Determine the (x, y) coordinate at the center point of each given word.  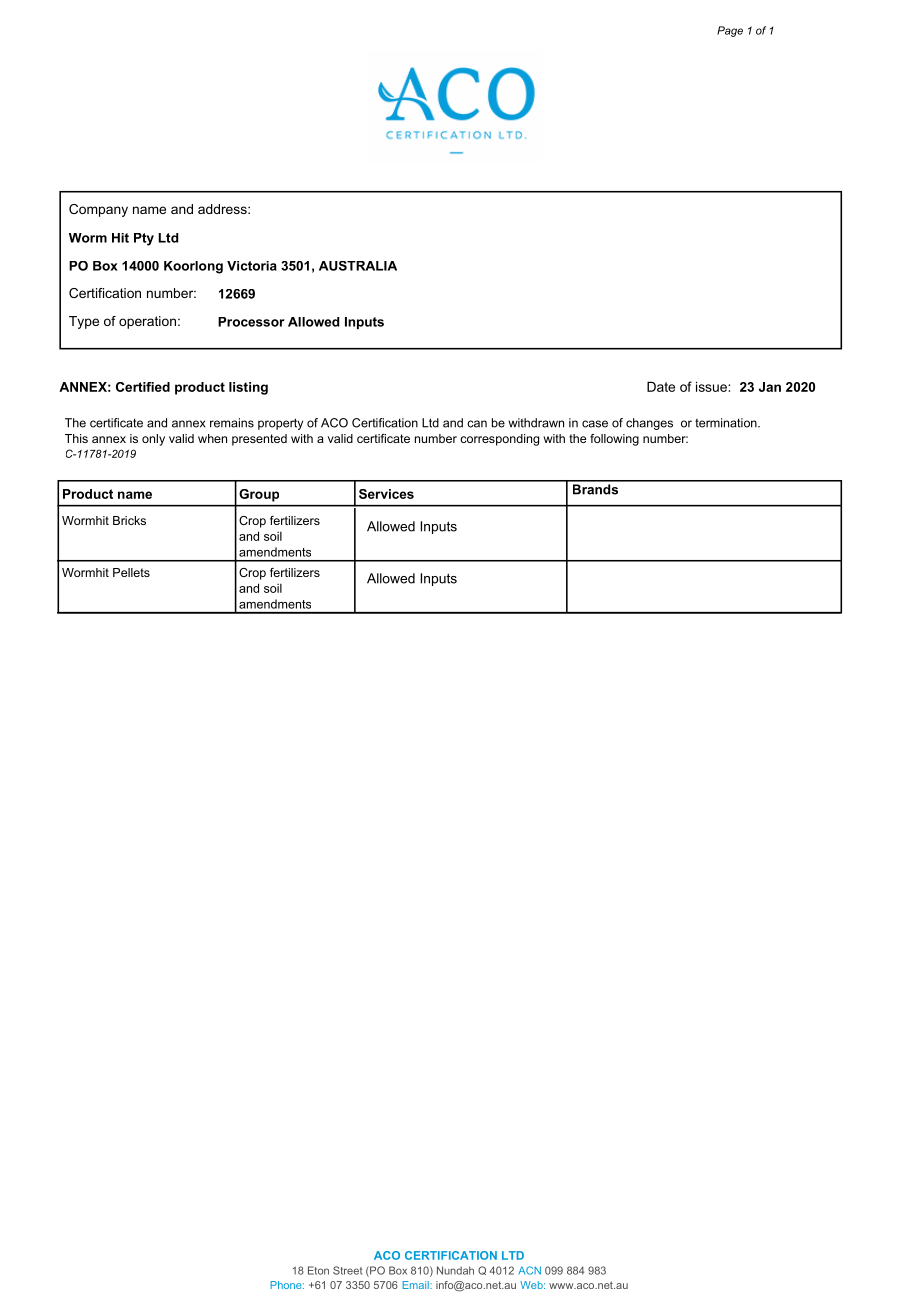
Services (386, 494)
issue (712, 386)
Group (259, 495)
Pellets (131, 572)
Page (730, 31)
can (477, 424)
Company (98, 210)
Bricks (129, 520)
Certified (143, 387)
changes (649, 424)
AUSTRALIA (358, 266)
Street (347, 1270)
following (614, 440)
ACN (529, 1270)
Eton (318, 1270)
